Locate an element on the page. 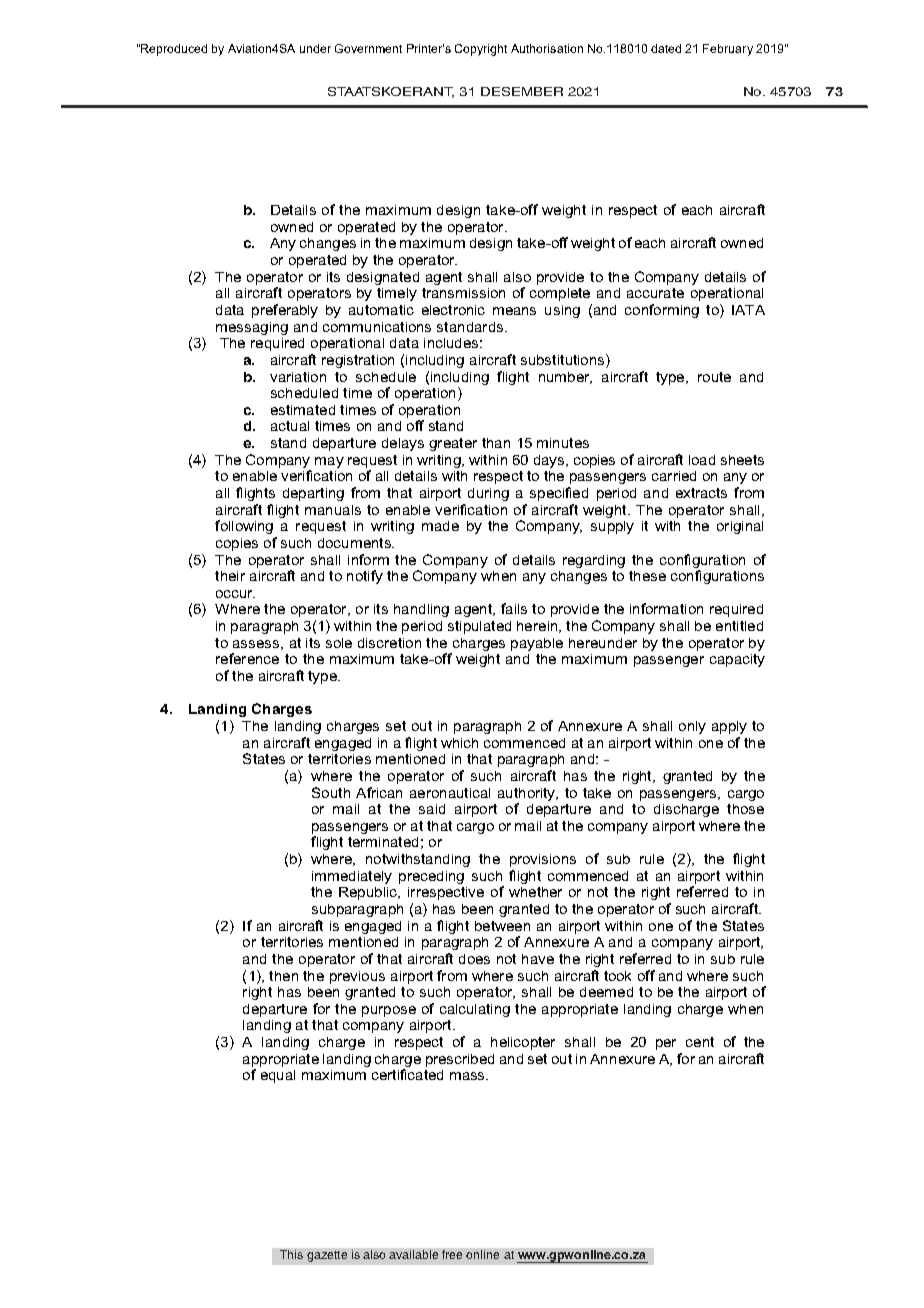  actual is located at coordinates (290, 426).
